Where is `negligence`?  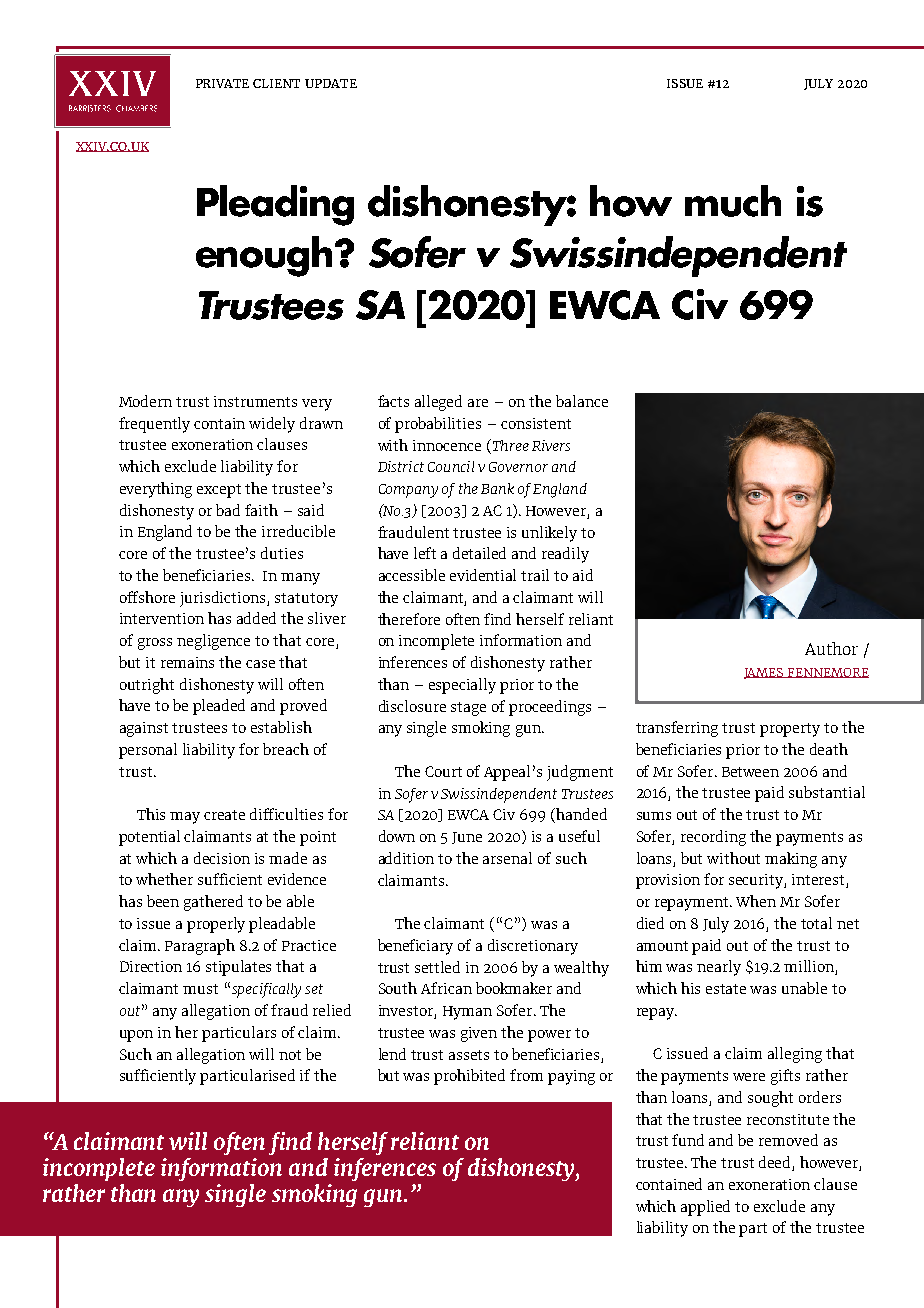
negligence is located at coordinates (213, 642).
